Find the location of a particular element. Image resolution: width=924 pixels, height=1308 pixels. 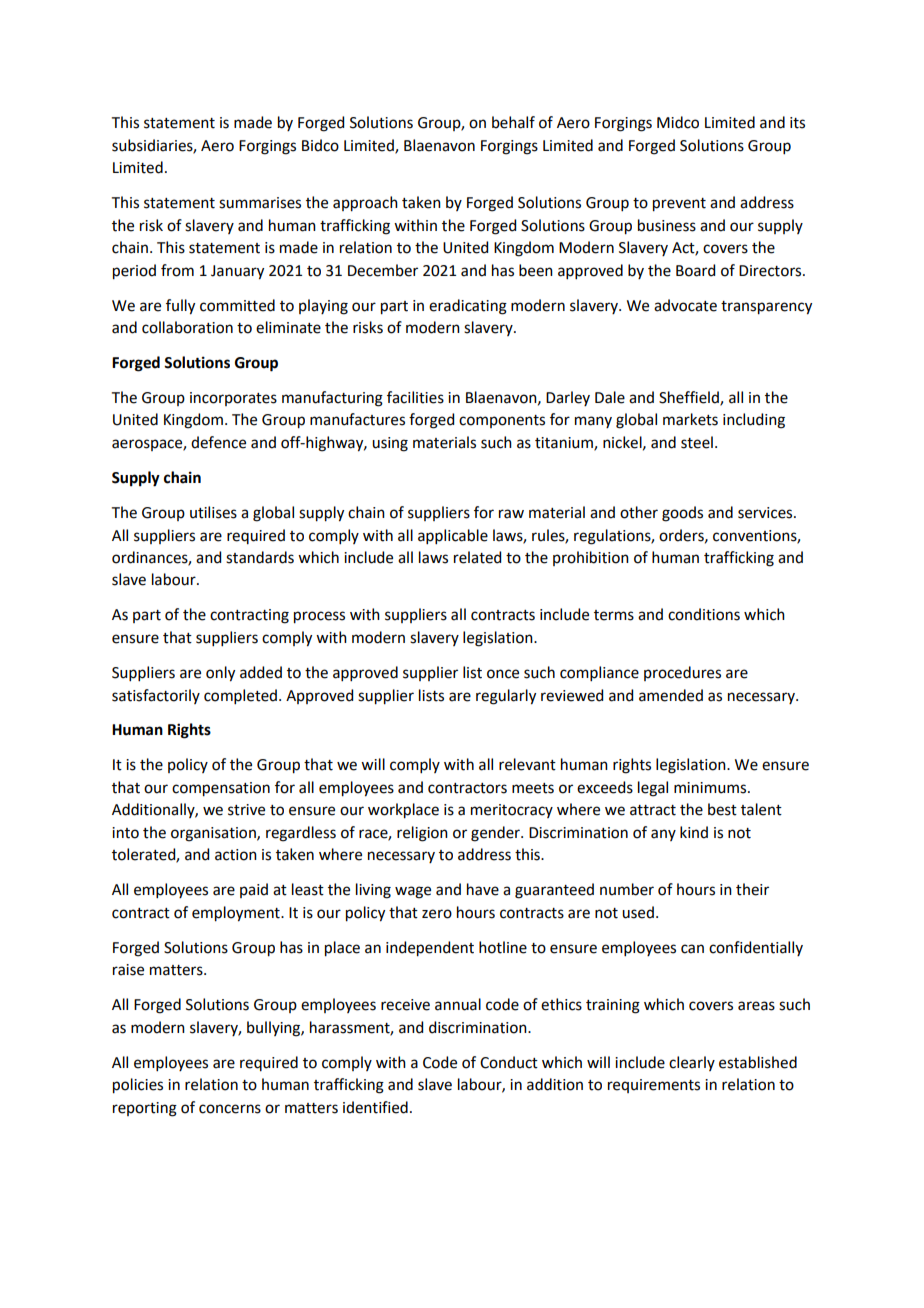

prevent is located at coordinates (679, 205).
